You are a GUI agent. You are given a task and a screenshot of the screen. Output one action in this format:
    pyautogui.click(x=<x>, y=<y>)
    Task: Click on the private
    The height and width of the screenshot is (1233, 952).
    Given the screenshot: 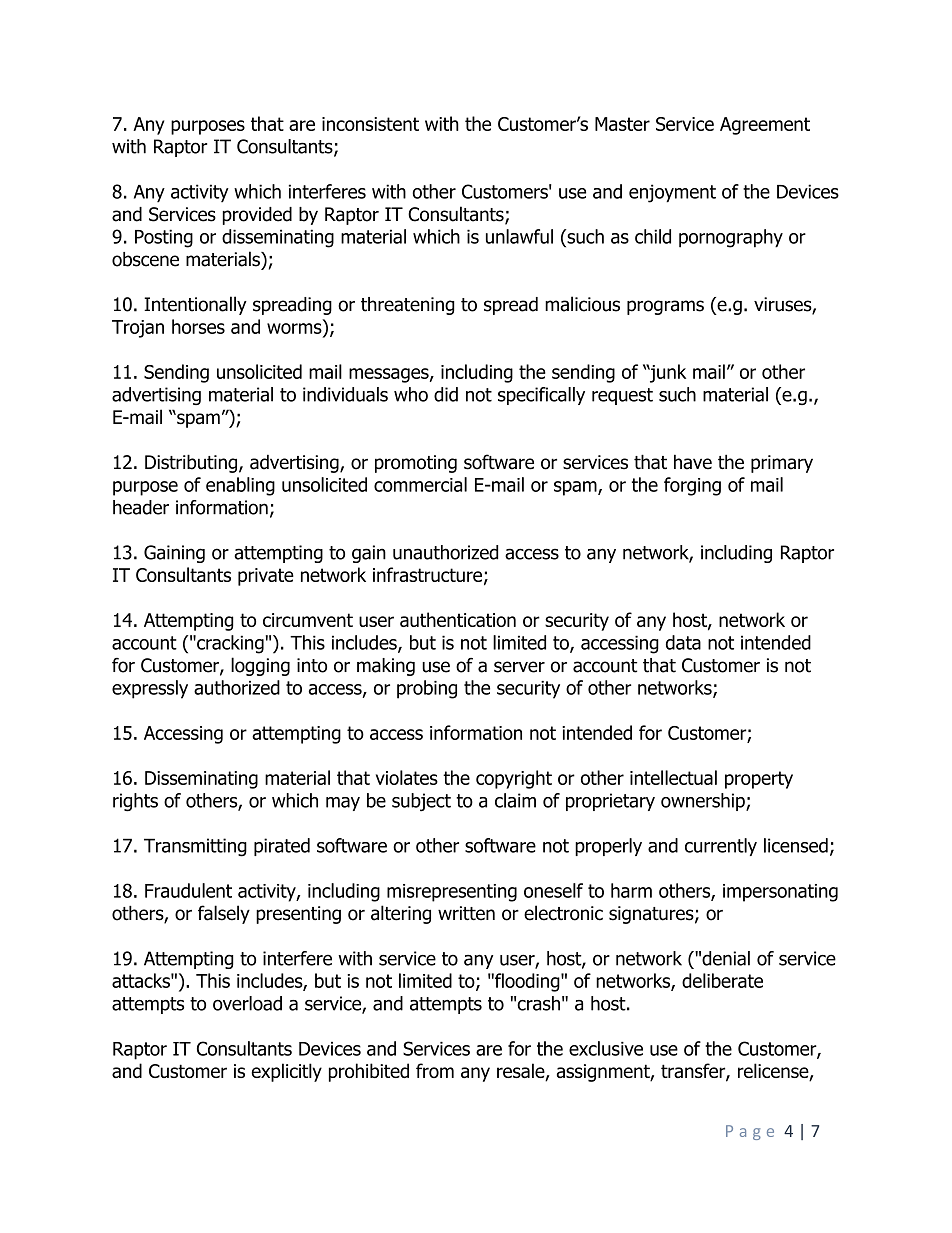 What is the action you would take?
    pyautogui.click(x=266, y=577)
